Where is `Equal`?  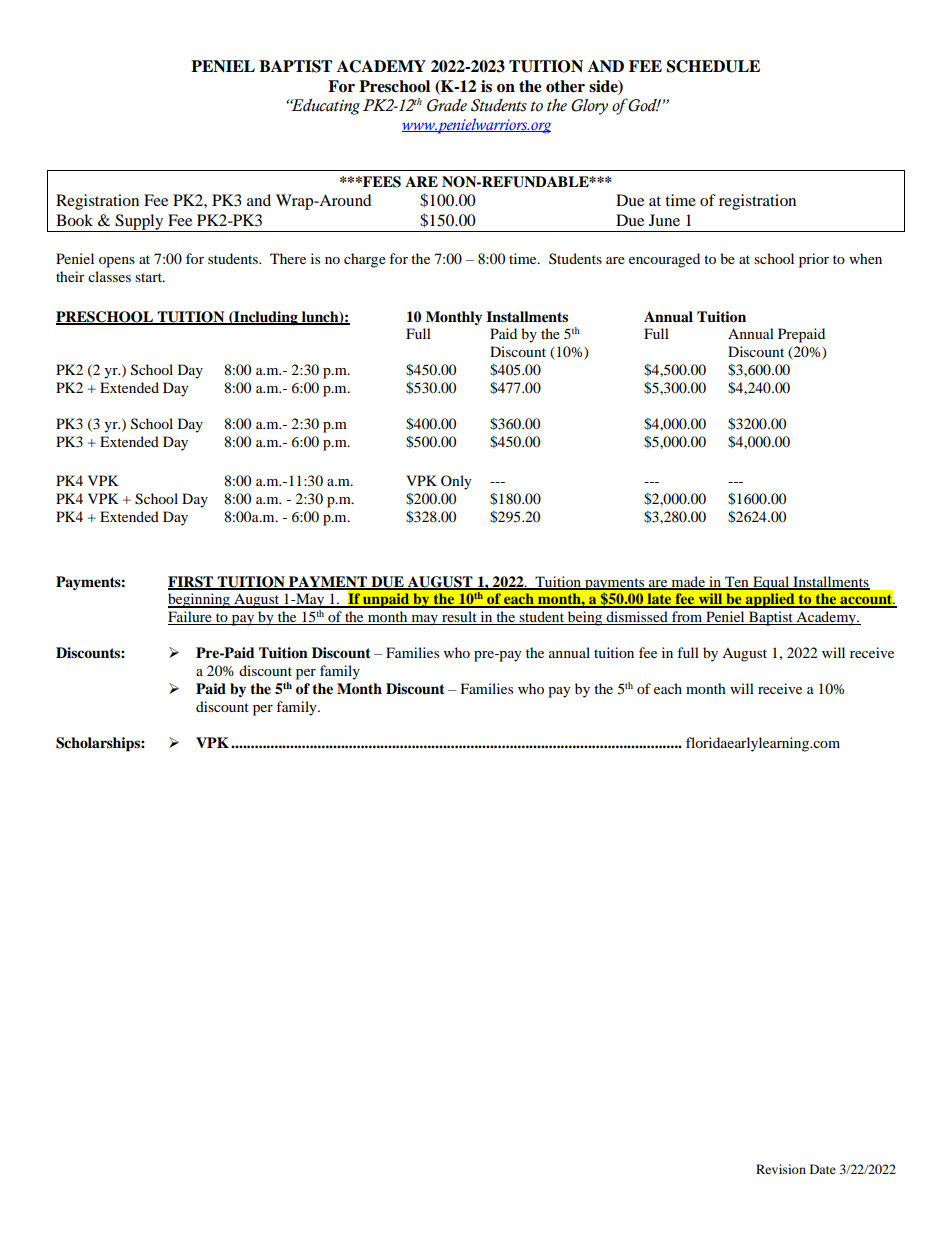 Equal is located at coordinates (771, 583).
